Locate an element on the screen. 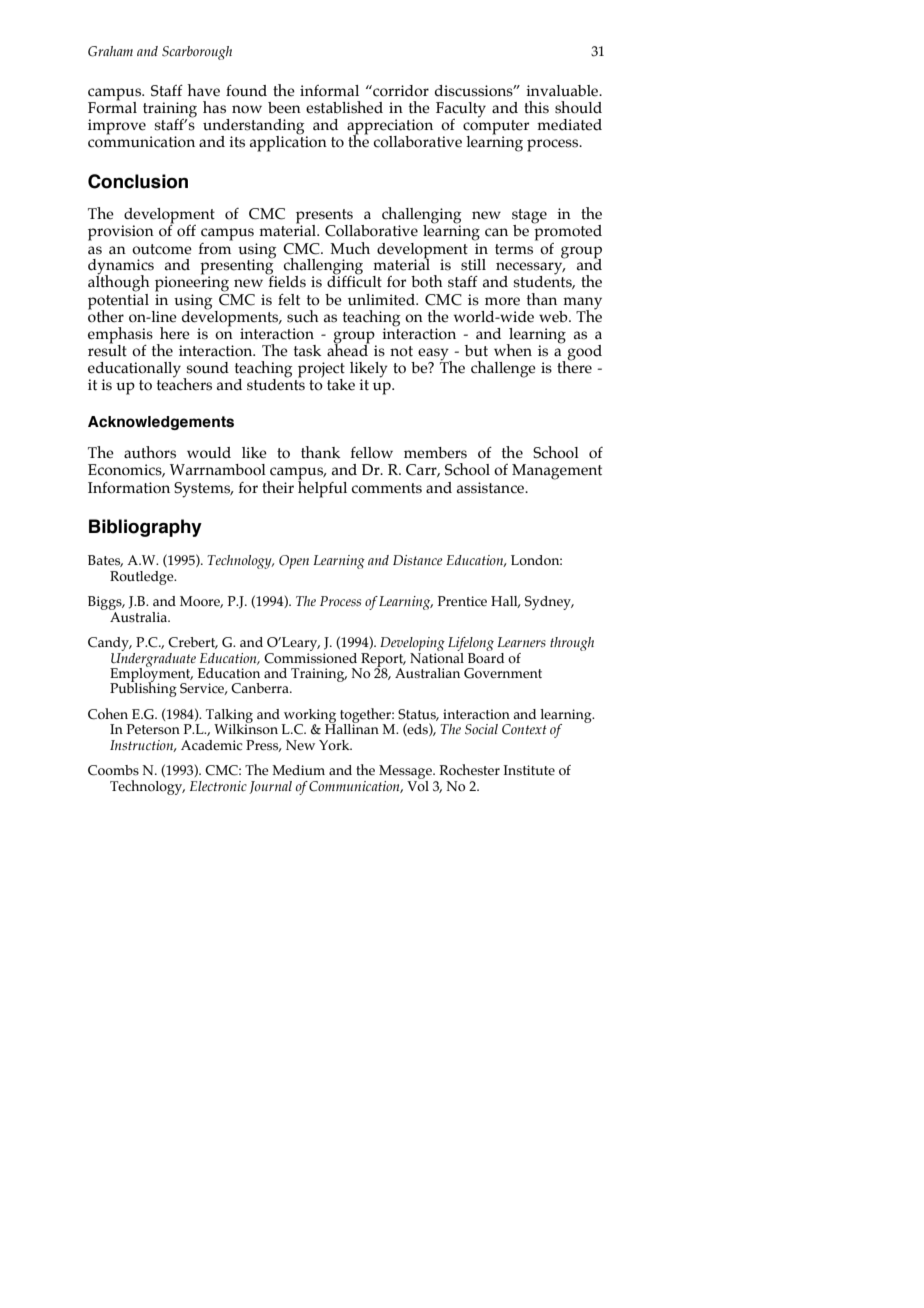  York is located at coordinates (335, 745).
